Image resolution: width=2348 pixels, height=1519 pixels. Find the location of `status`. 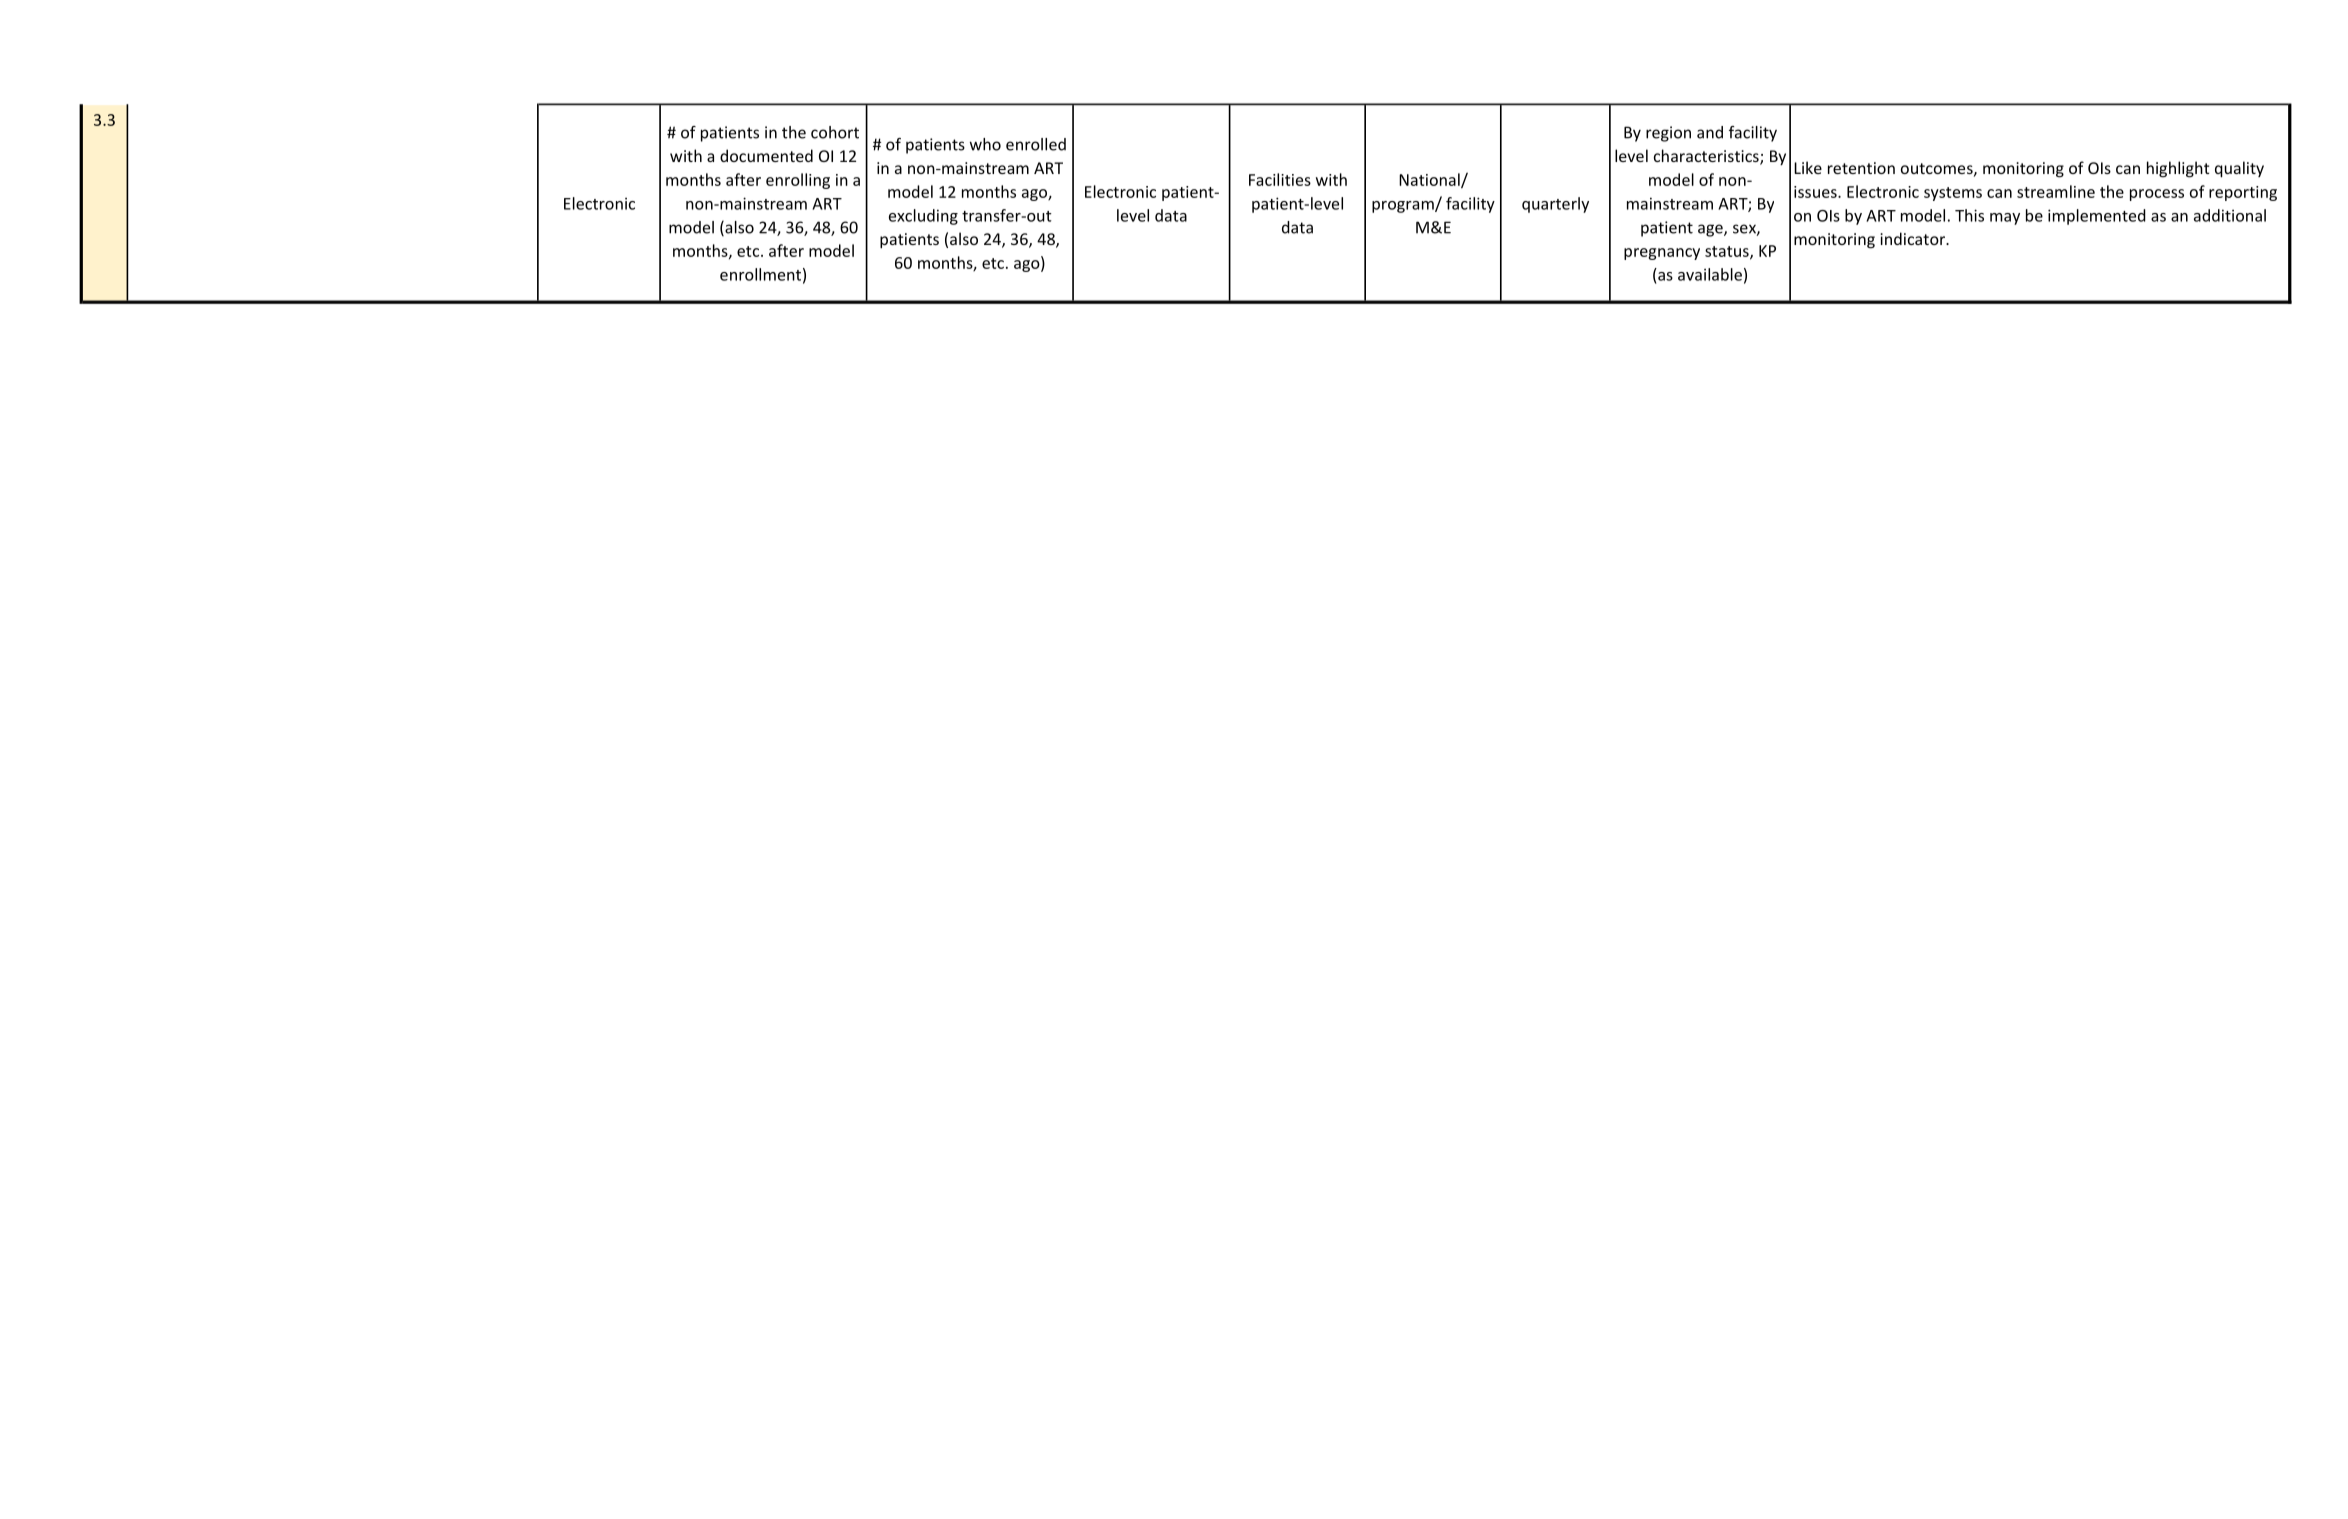

status is located at coordinates (1728, 252).
